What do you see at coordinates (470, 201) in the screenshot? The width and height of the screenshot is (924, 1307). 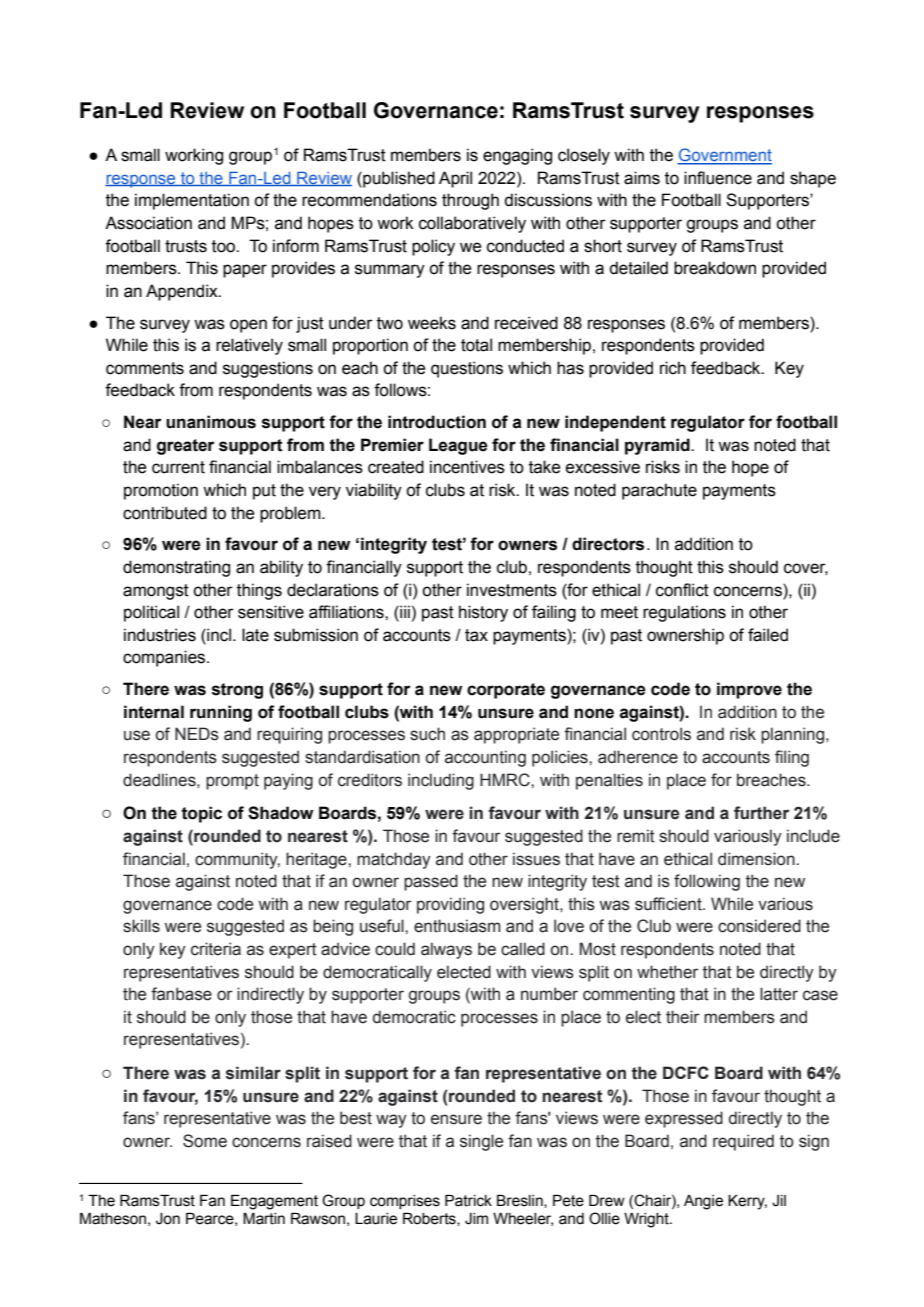 I see `through` at bounding box center [470, 201].
